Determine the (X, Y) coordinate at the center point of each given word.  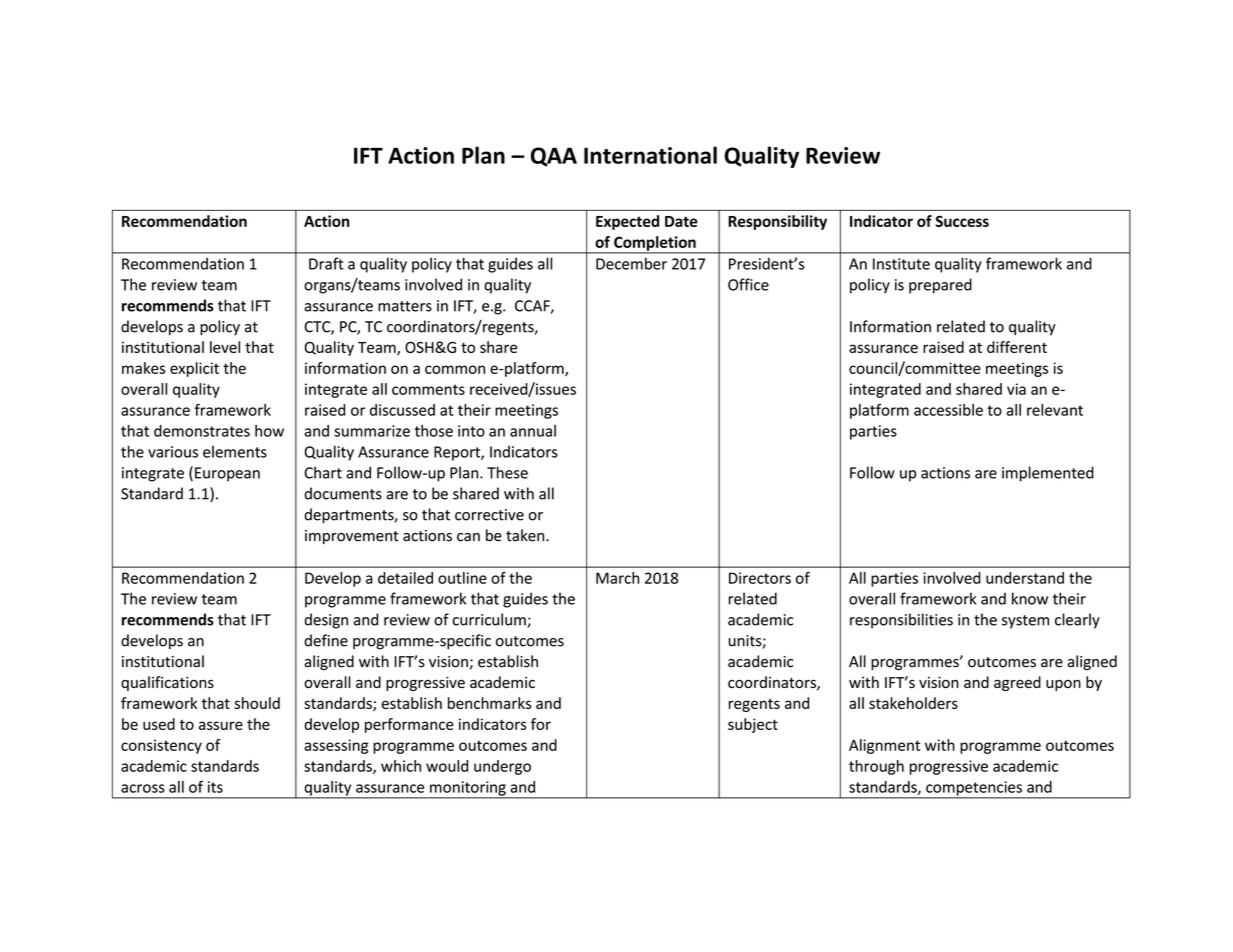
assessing (336, 746)
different (1017, 347)
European (227, 474)
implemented (1048, 474)
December (631, 263)
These (507, 472)
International (650, 155)
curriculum (490, 620)
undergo (502, 767)
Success (962, 221)
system (1025, 622)
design (326, 621)
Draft (326, 263)
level (225, 347)
